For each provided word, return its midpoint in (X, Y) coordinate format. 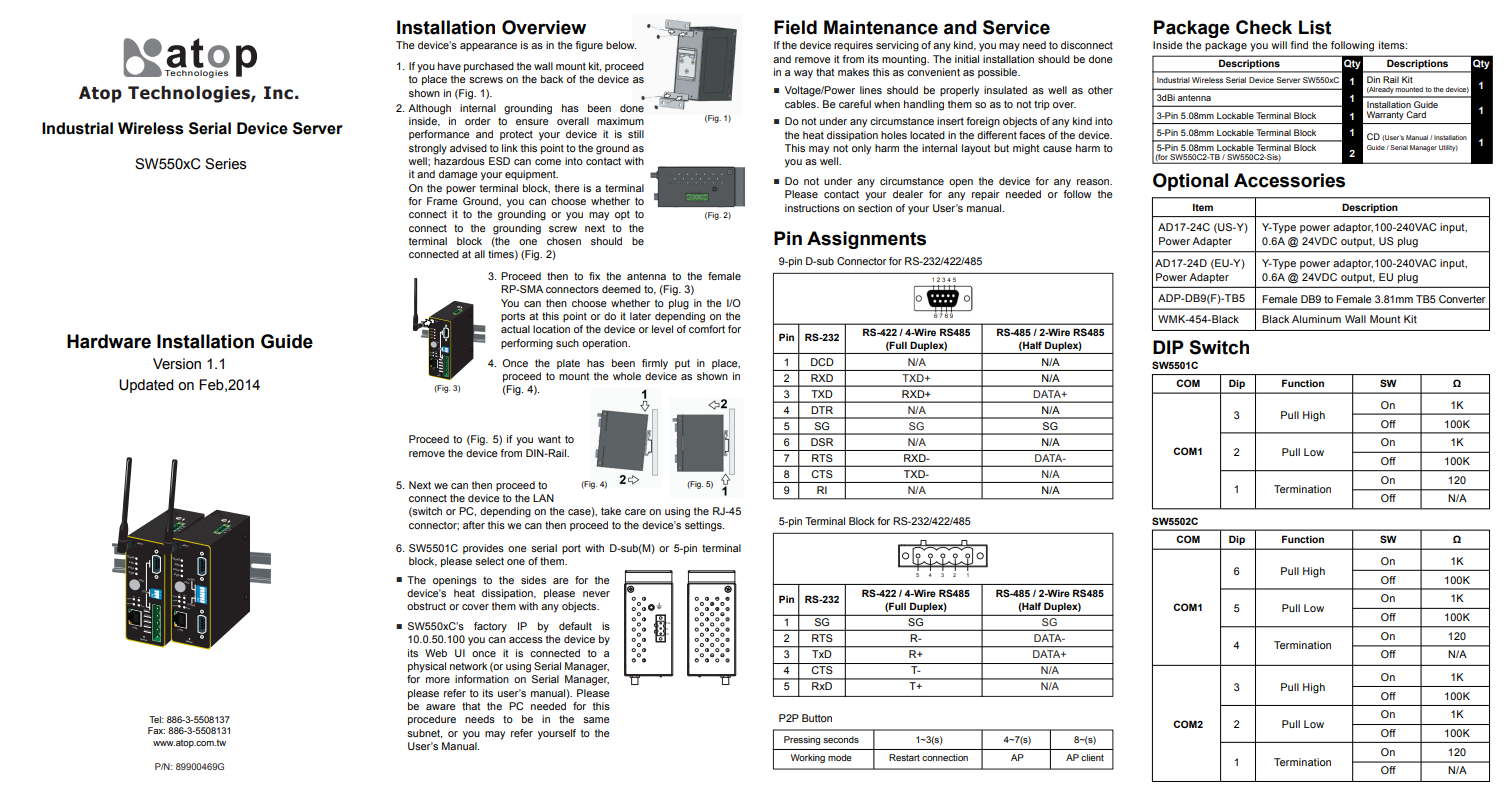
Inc (278, 93)
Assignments (866, 240)
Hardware (109, 341)
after (474, 525)
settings (704, 526)
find (1299, 45)
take (611, 511)
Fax (156, 730)
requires (853, 46)
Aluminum (1316, 319)
